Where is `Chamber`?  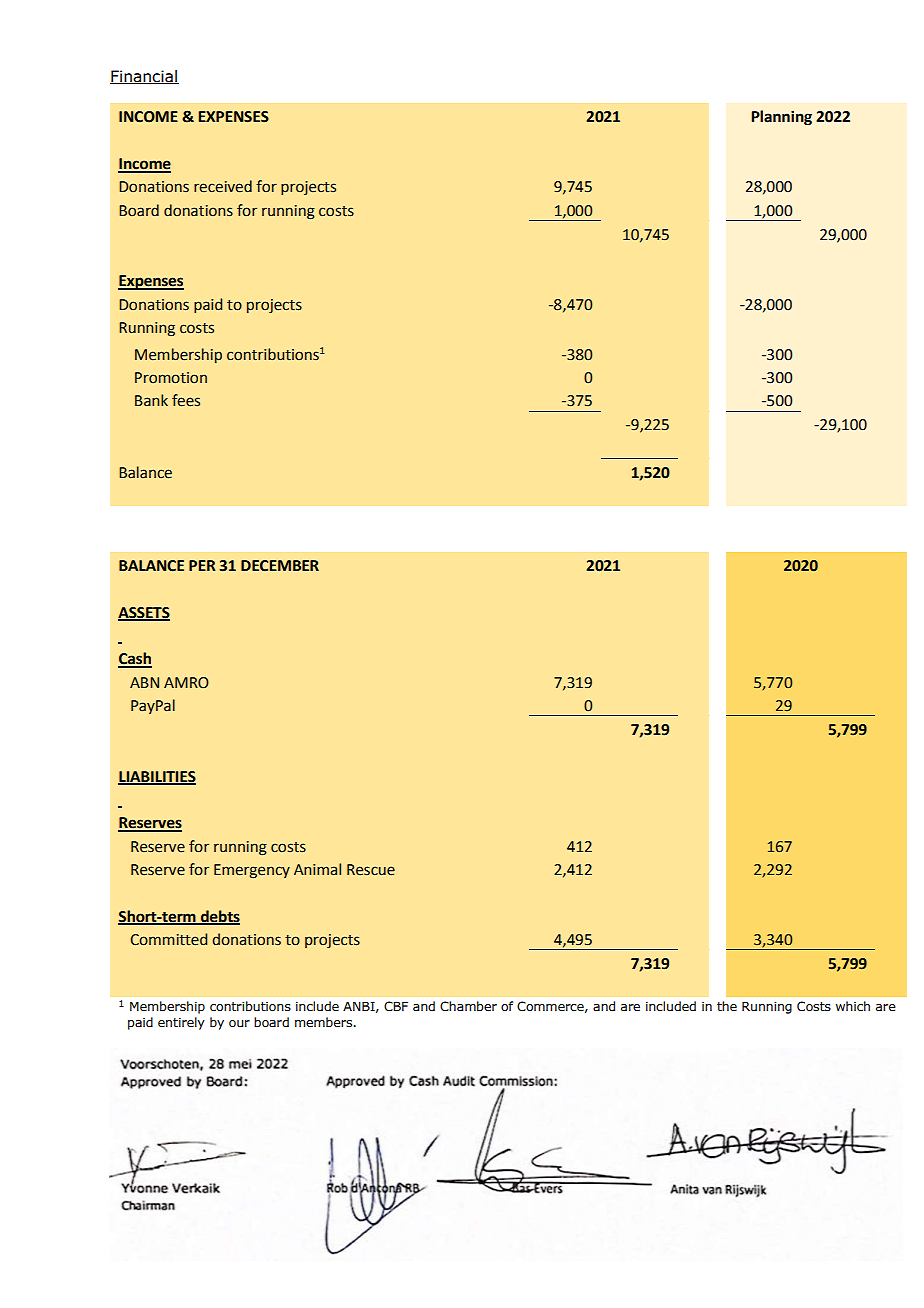
Chamber is located at coordinates (468, 1006).
